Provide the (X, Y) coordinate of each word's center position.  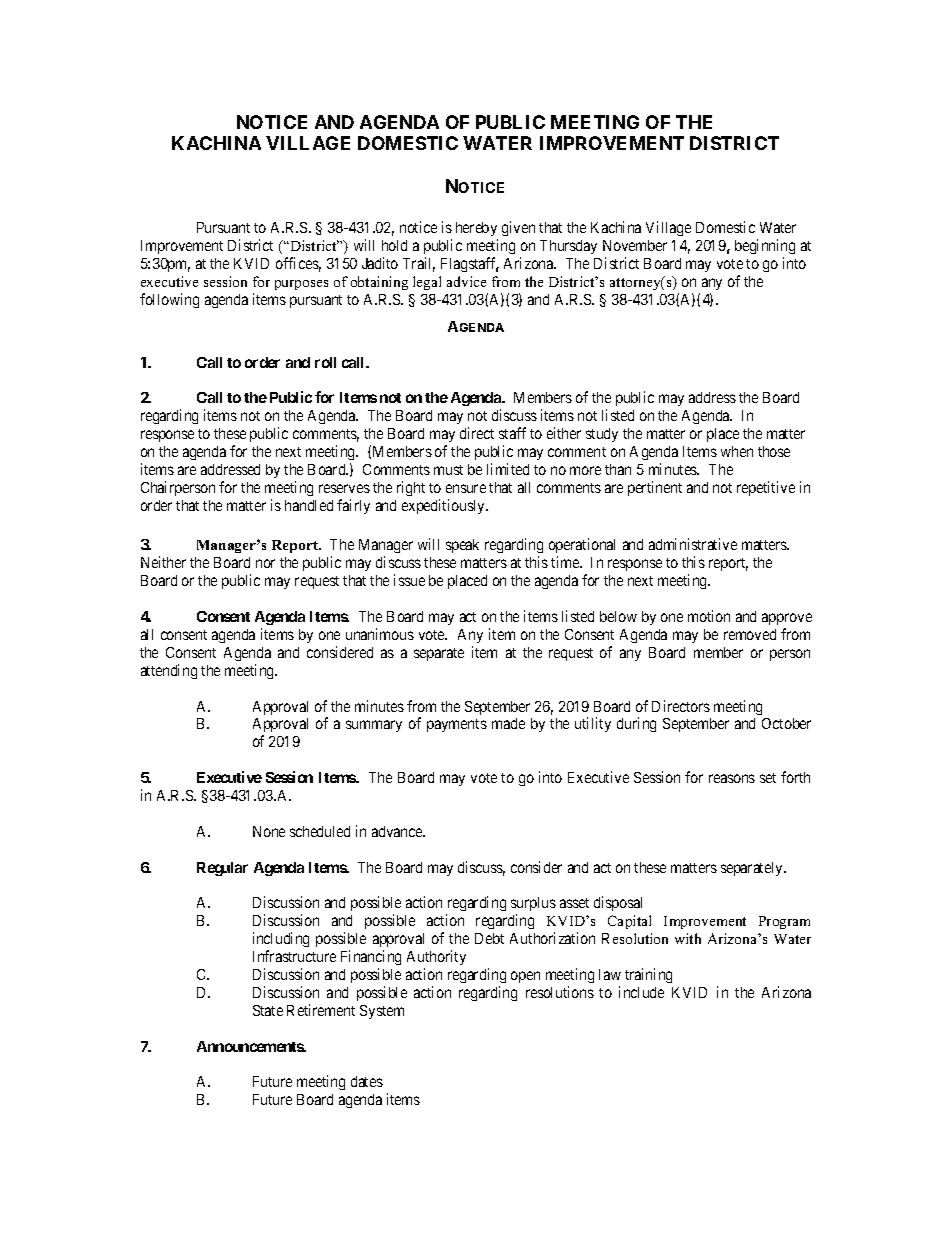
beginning (765, 246)
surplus (533, 906)
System (382, 1012)
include (641, 992)
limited (508, 469)
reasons (732, 778)
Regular (222, 869)
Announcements (251, 1046)
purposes (301, 285)
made (508, 723)
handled (309, 505)
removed (750, 634)
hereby (476, 229)
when (737, 451)
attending (169, 671)
